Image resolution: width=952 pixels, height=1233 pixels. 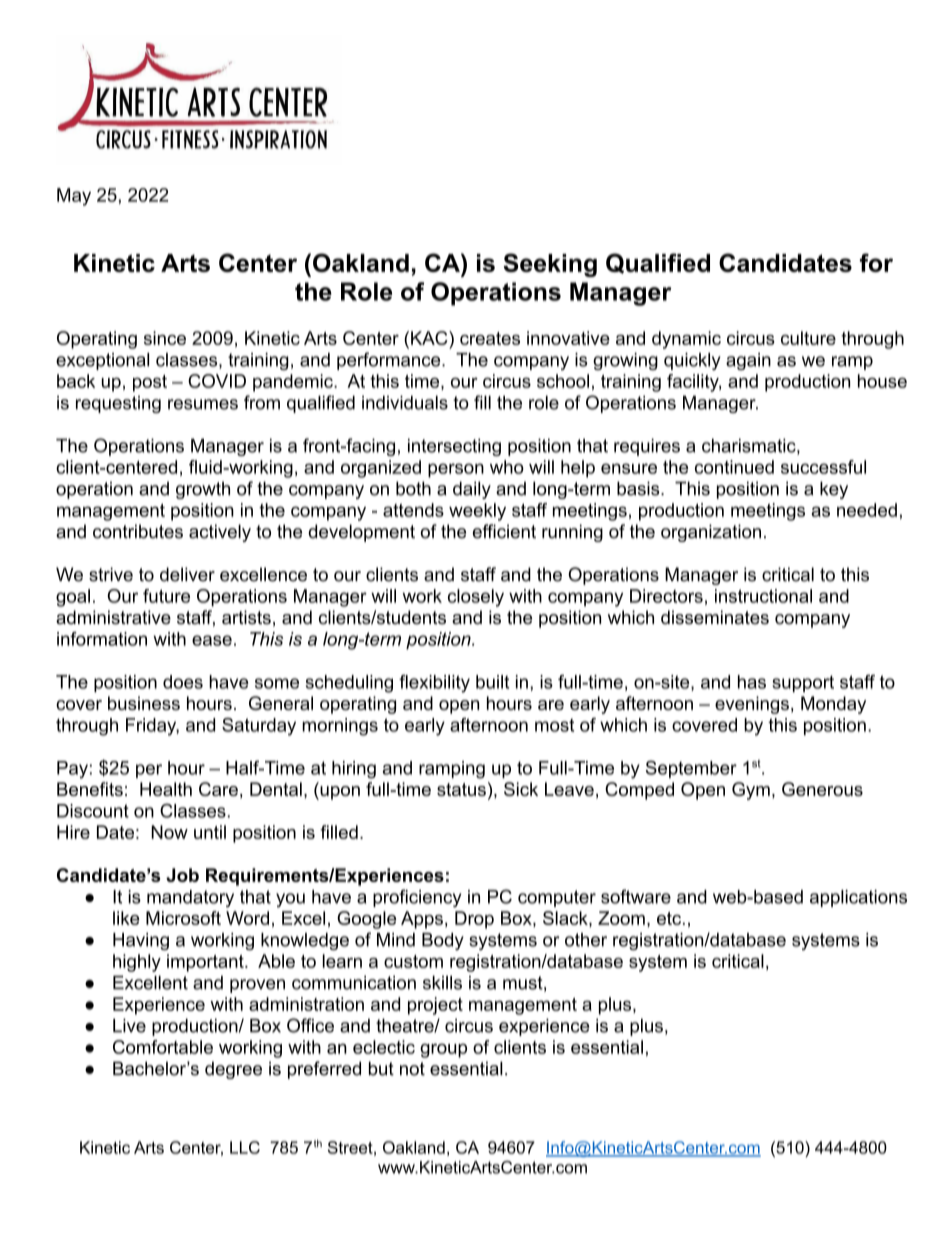 What do you see at coordinates (477, 512) in the screenshot?
I see `weekly` at bounding box center [477, 512].
